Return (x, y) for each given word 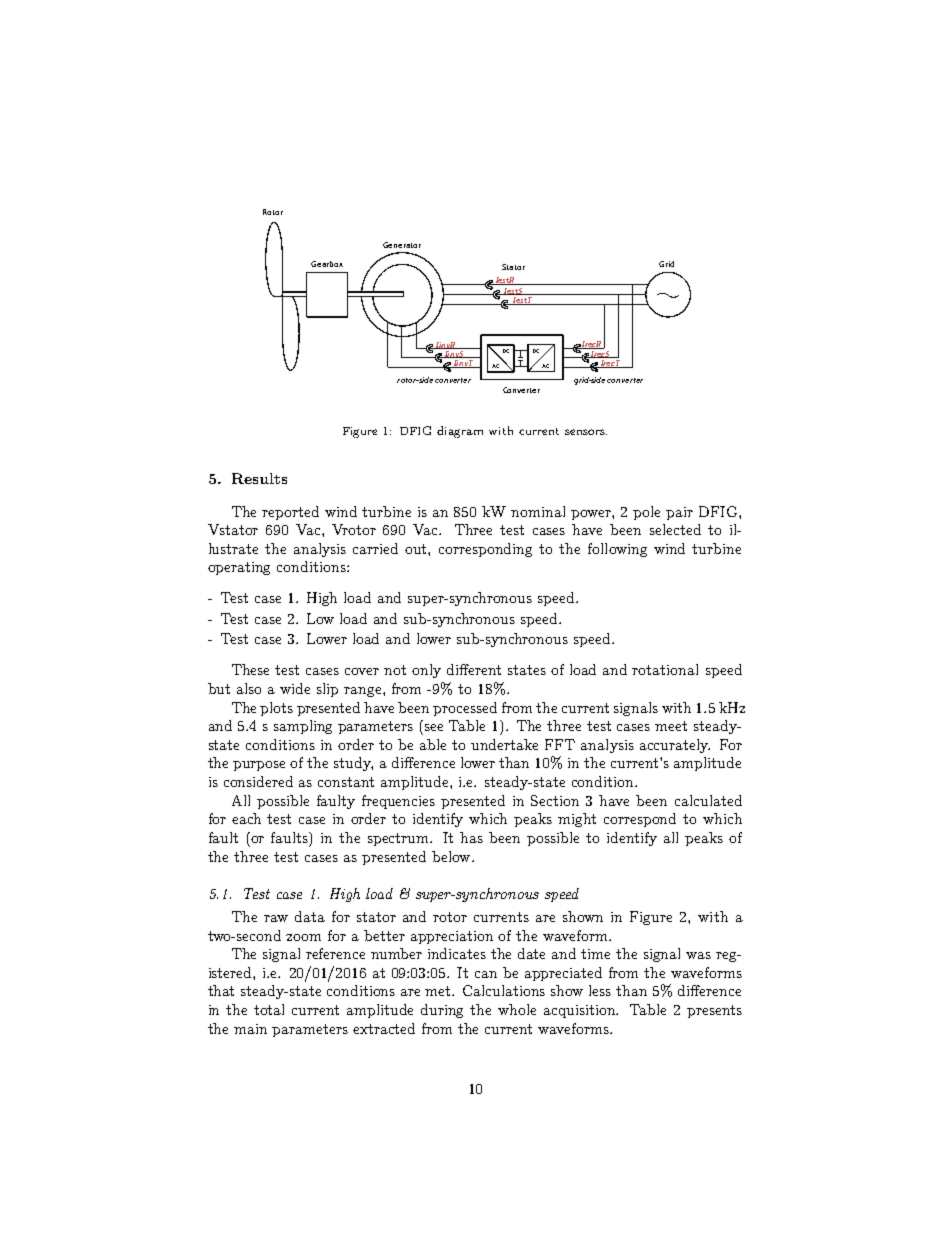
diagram (460, 432)
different (474, 669)
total (269, 1009)
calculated (708, 800)
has (471, 837)
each (246, 818)
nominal (538, 511)
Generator (402, 245)
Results (259, 478)
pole (646, 513)
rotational (665, 669)
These (250, 669)
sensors (586, 432)
